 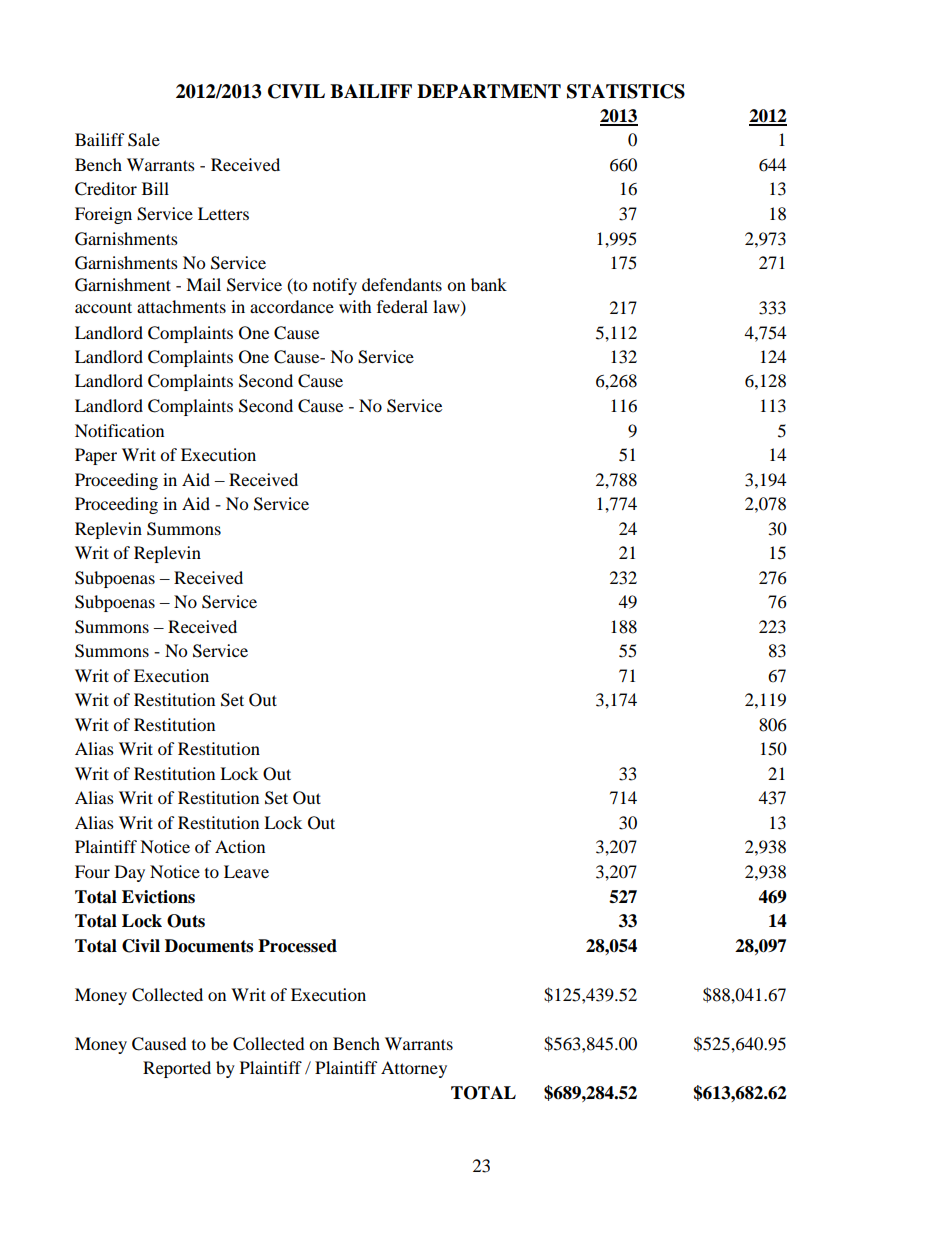 What do you see at coordinates (119, 430) in the image?
I see `Notification` at bounding box center [119, 430].
